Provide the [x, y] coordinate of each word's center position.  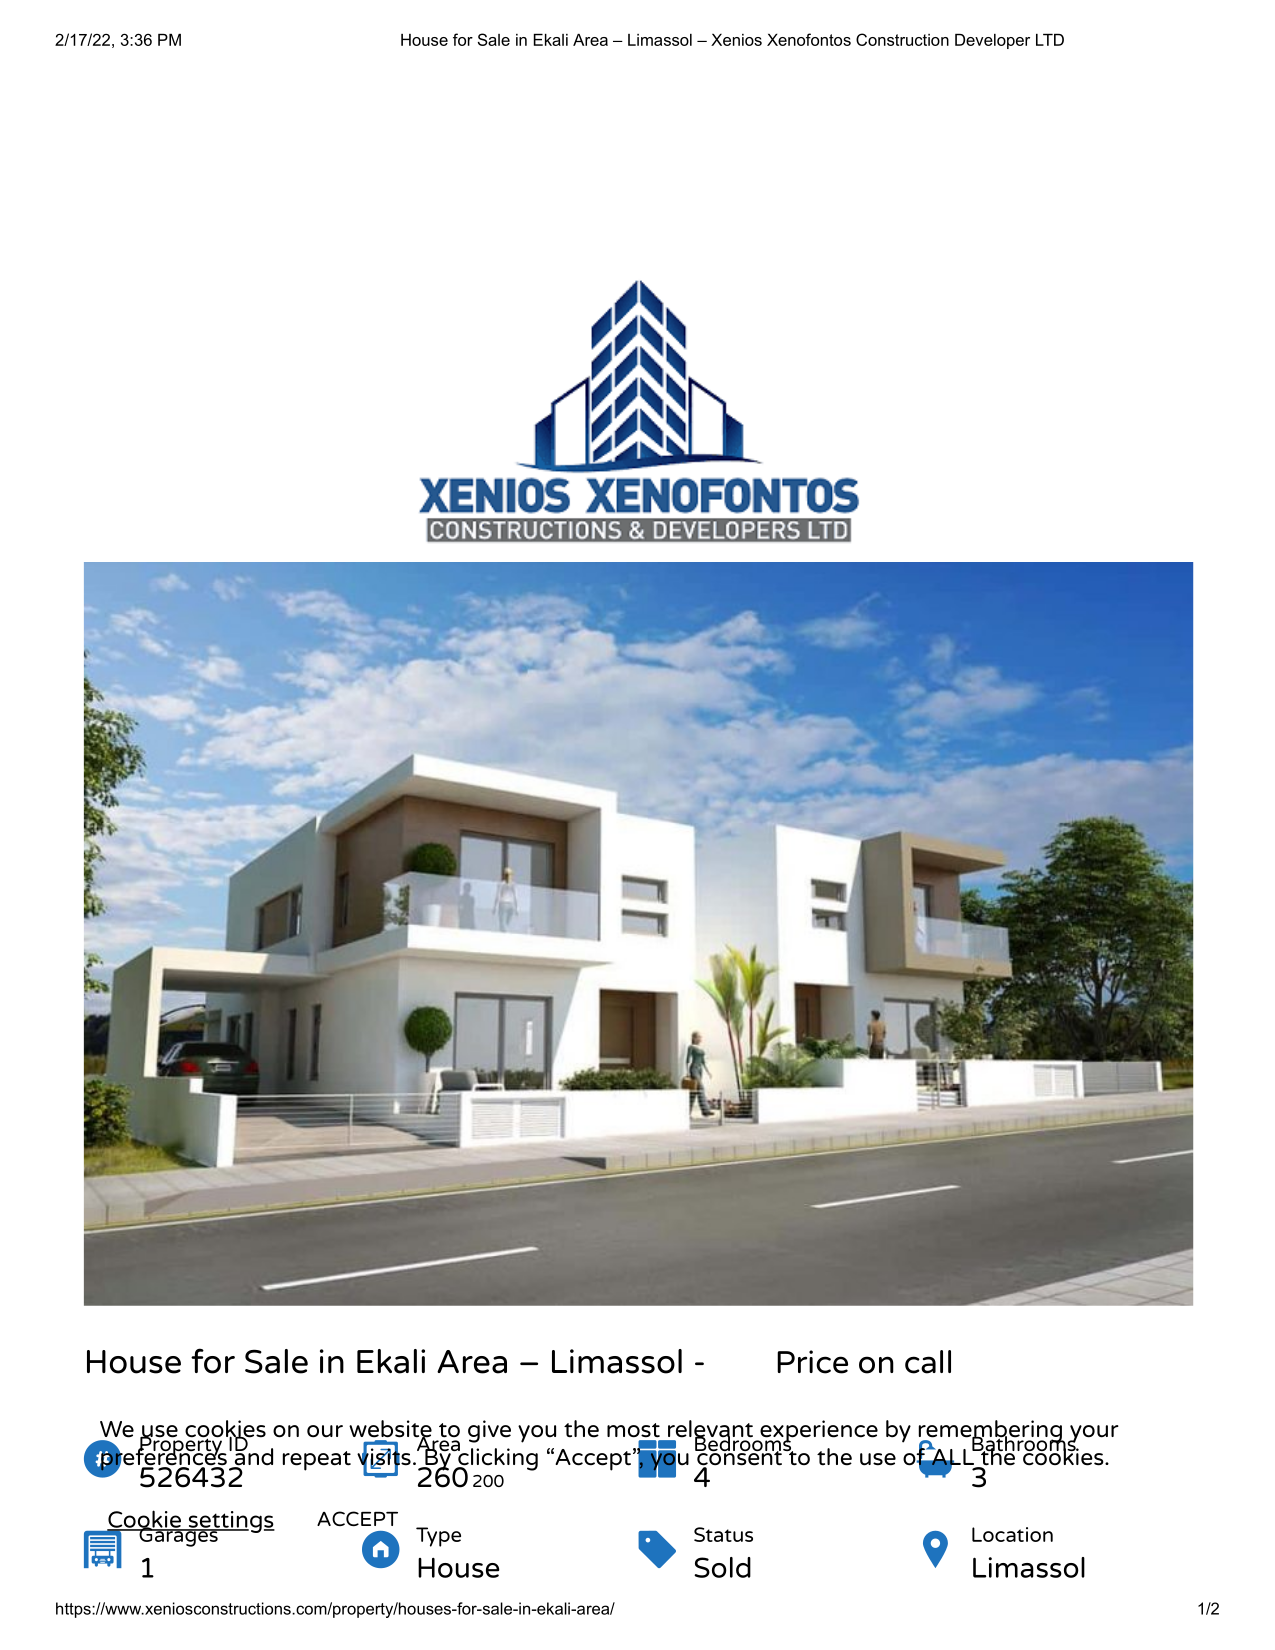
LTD [1050, 40]
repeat [317, 1461]
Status [723, 1534]
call [928, 1362]
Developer [992, 41]
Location [1012, 1534]
